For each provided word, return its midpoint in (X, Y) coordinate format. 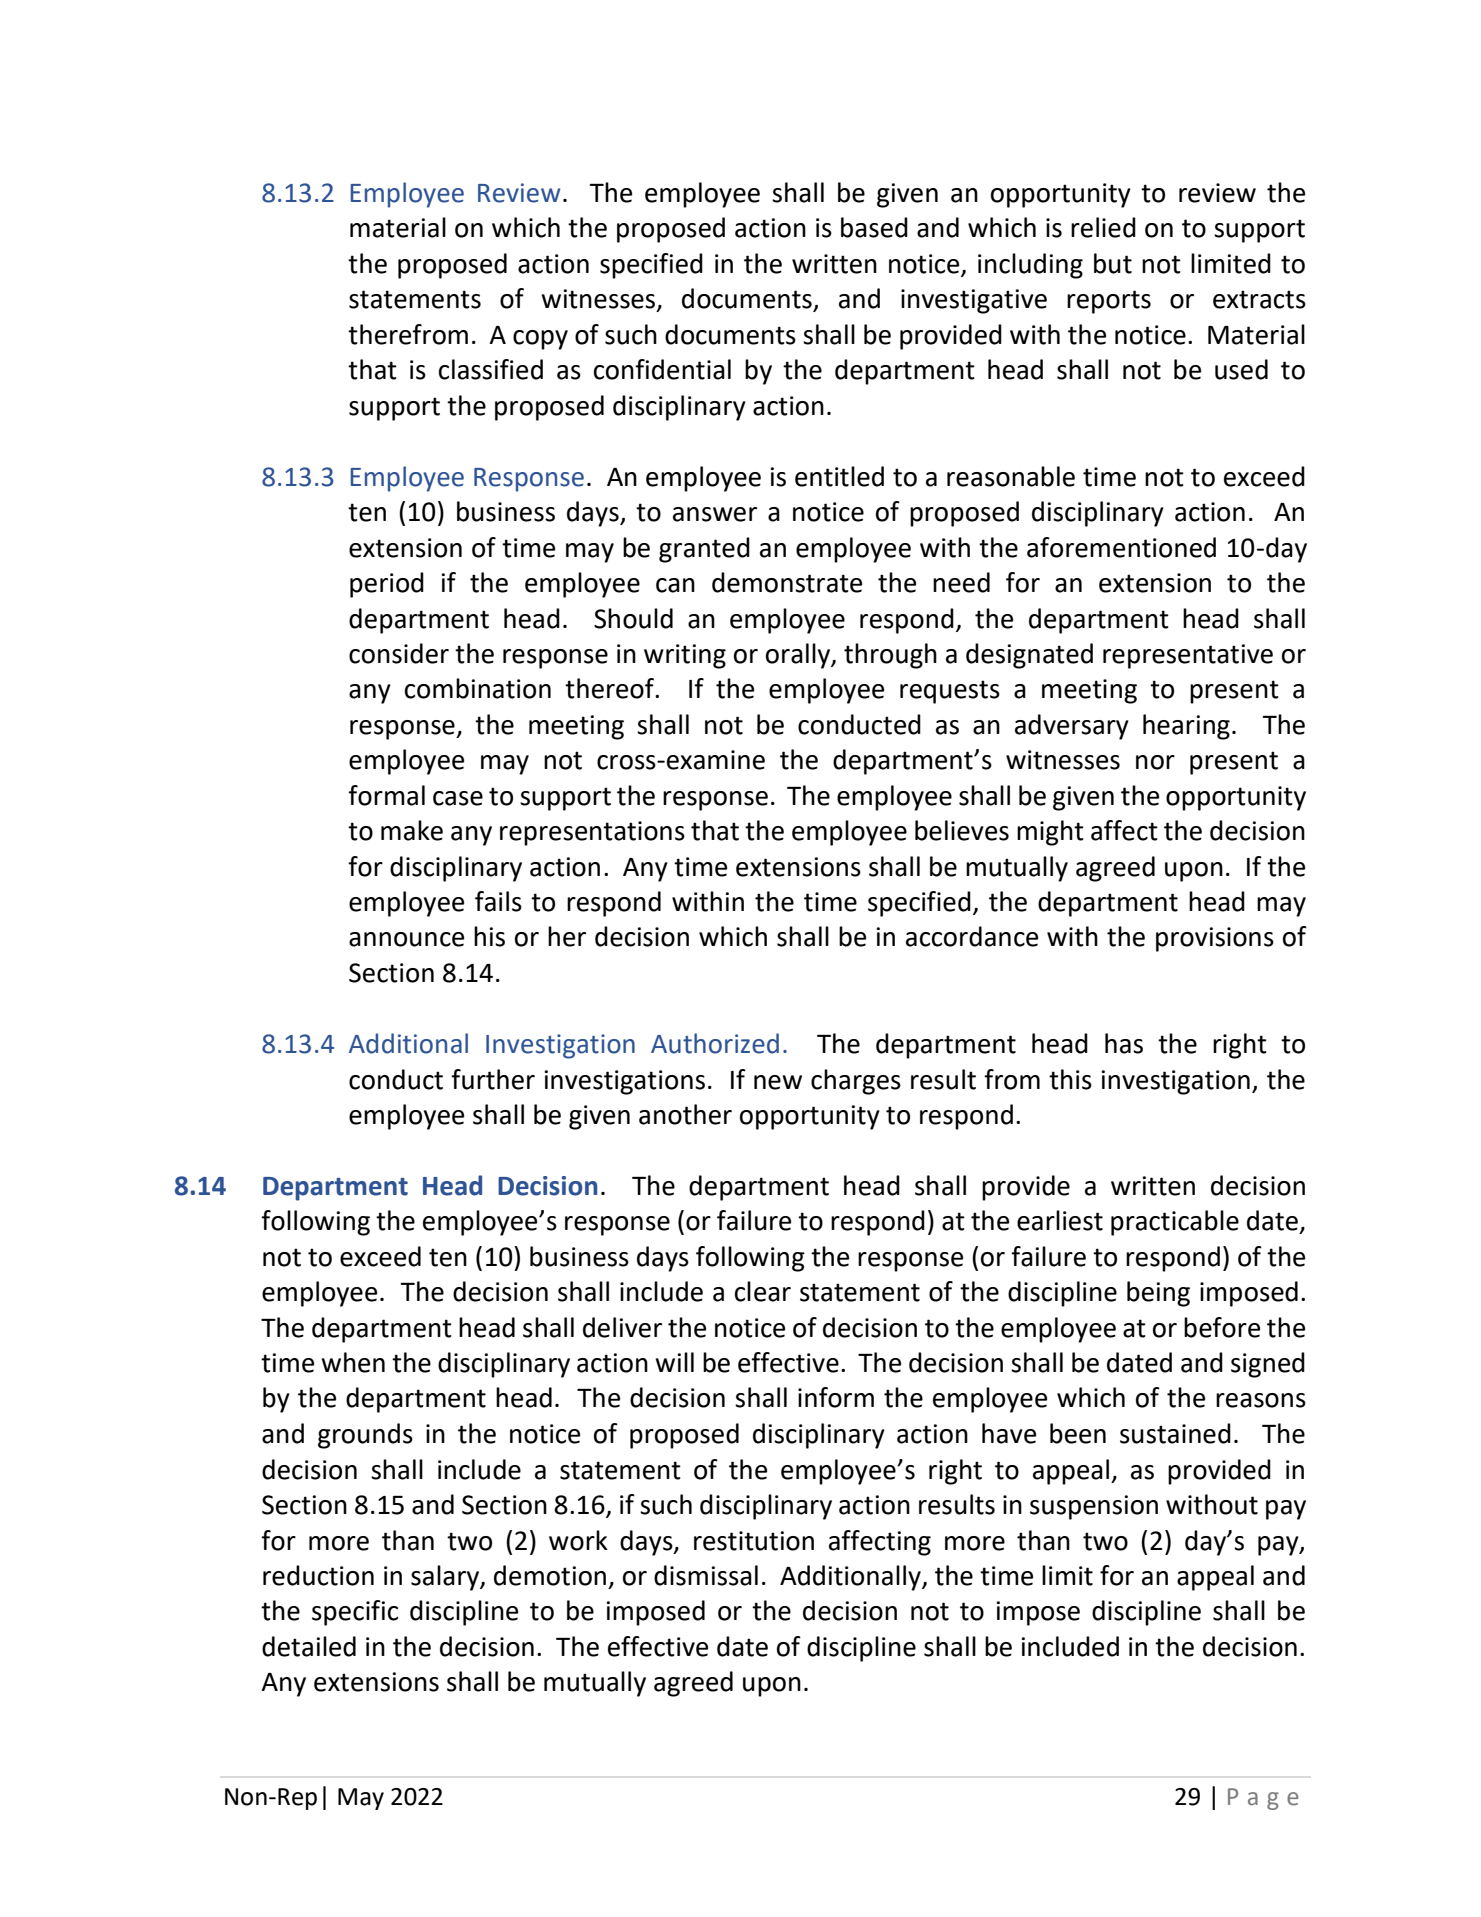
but (1113, 263)
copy (540, 340)
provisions (1215, 939)
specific (355, 1613)
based (874, 227)
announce (406, 939)
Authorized (715, 1043)
